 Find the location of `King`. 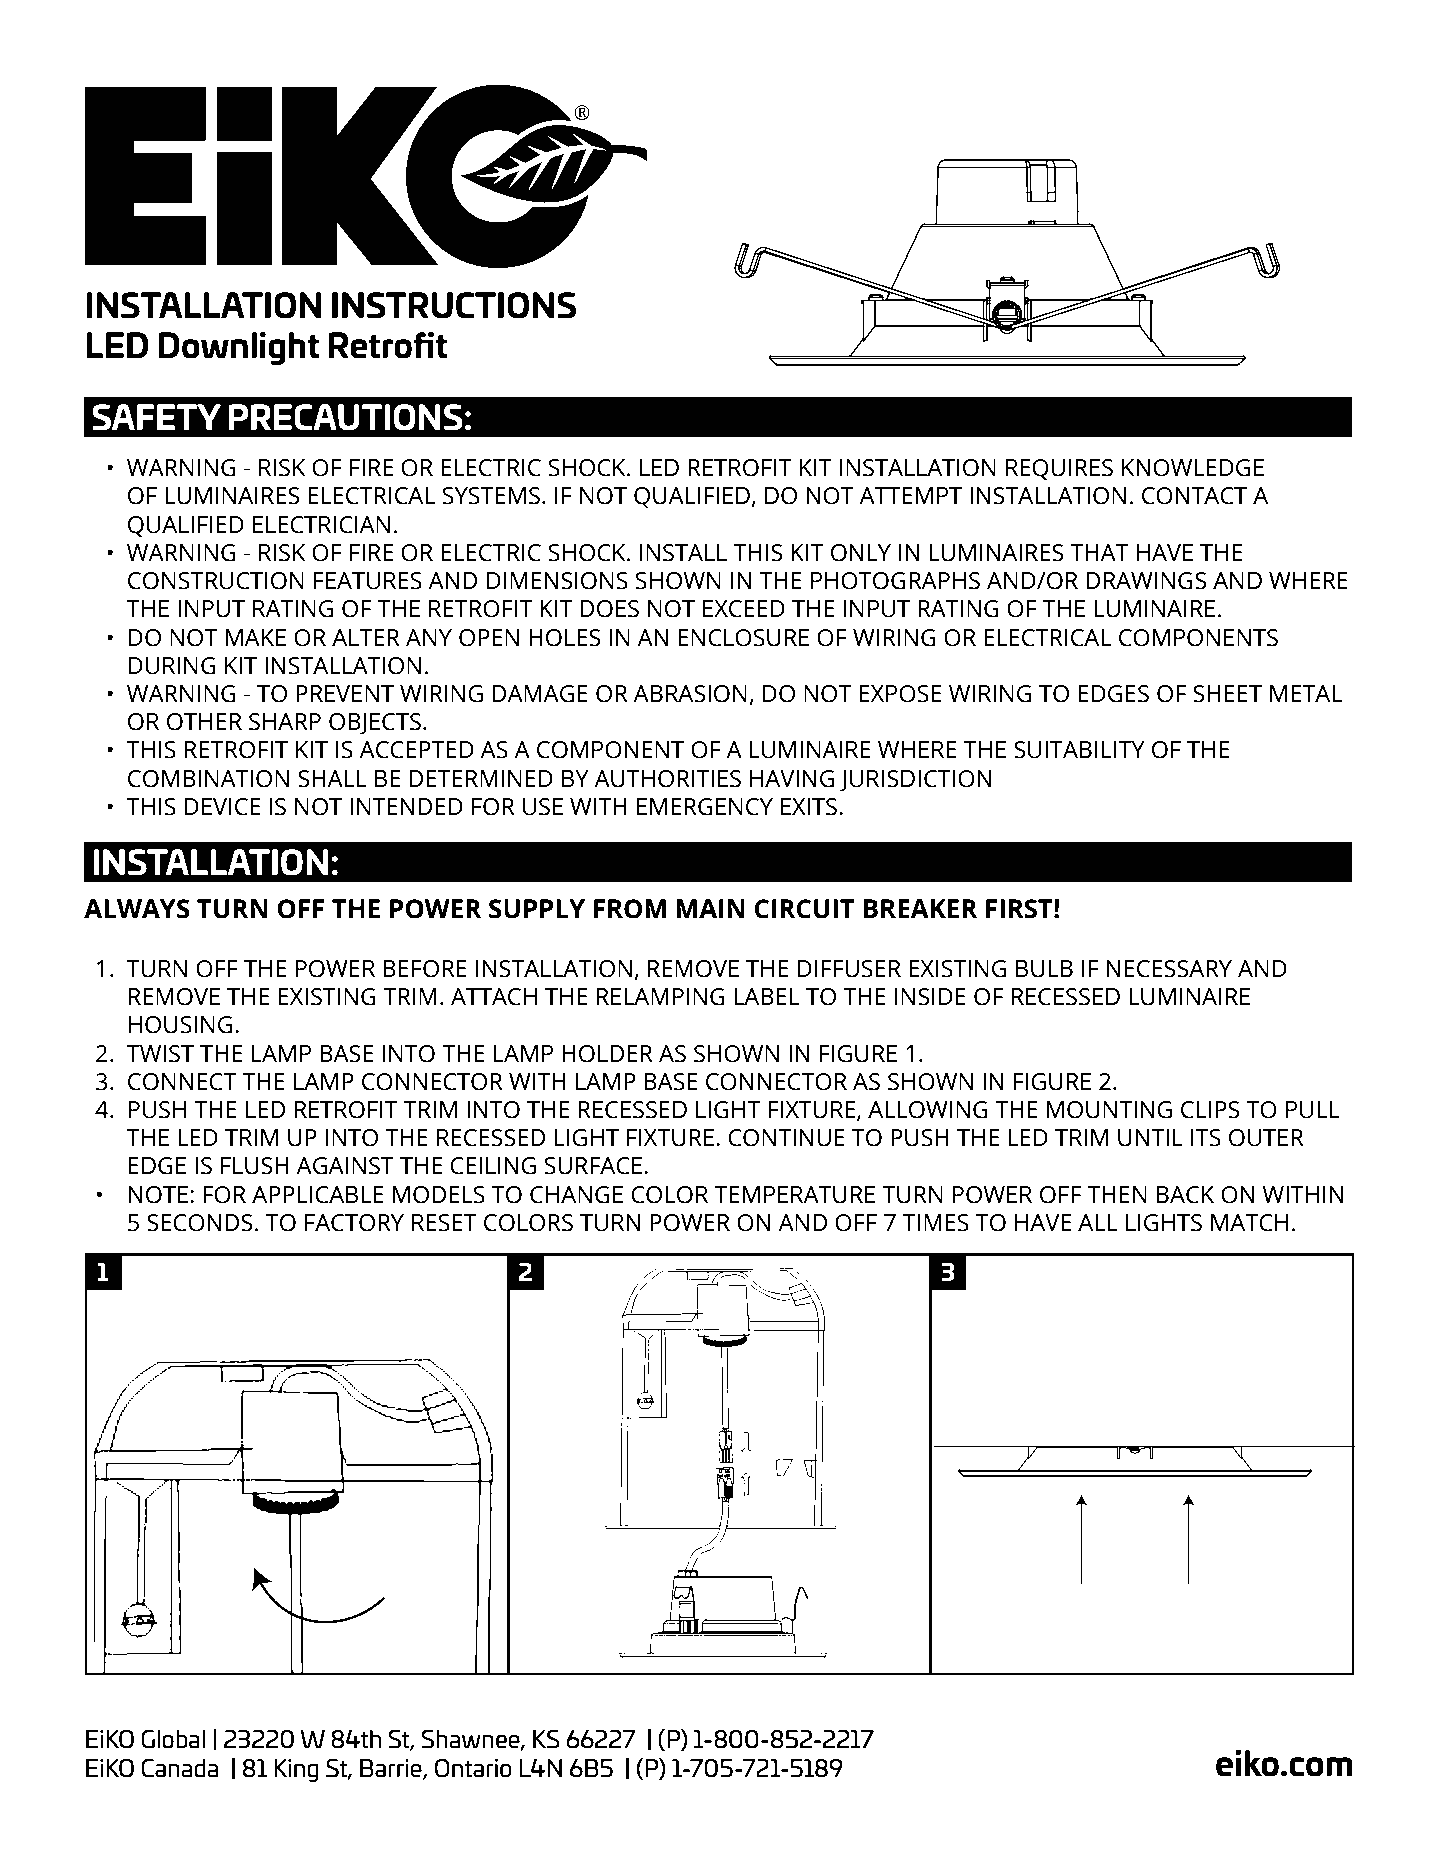

King is located at coordinates (296, 1770).
